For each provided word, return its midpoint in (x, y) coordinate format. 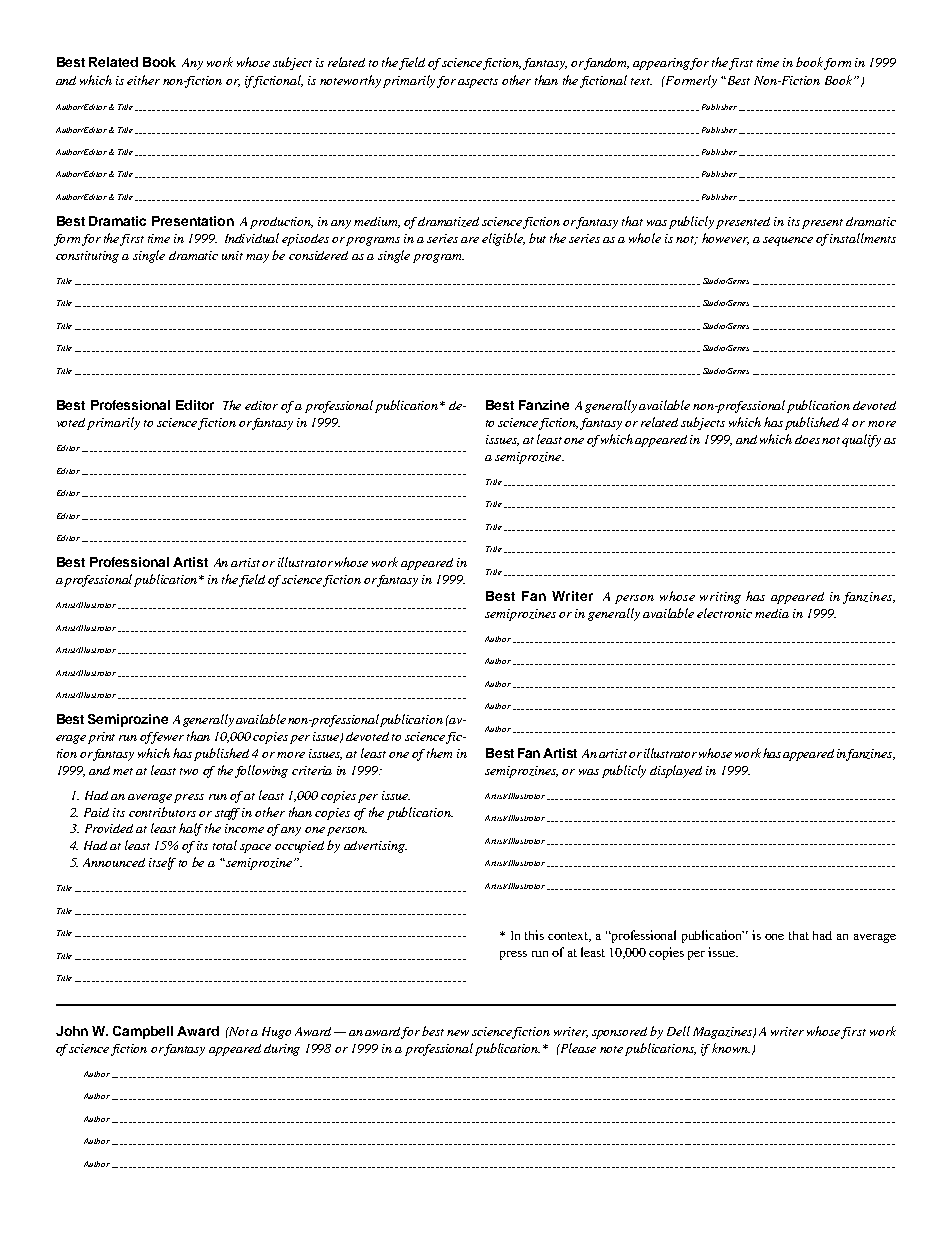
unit (232, 255)
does (807, 439)
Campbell (143, 1032)
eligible (503, 239)
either (143, 80)
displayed (676, 771)
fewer (167, 738)
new (458, 1033)
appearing (662, 64)
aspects (478, 83)
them (439, 753)
